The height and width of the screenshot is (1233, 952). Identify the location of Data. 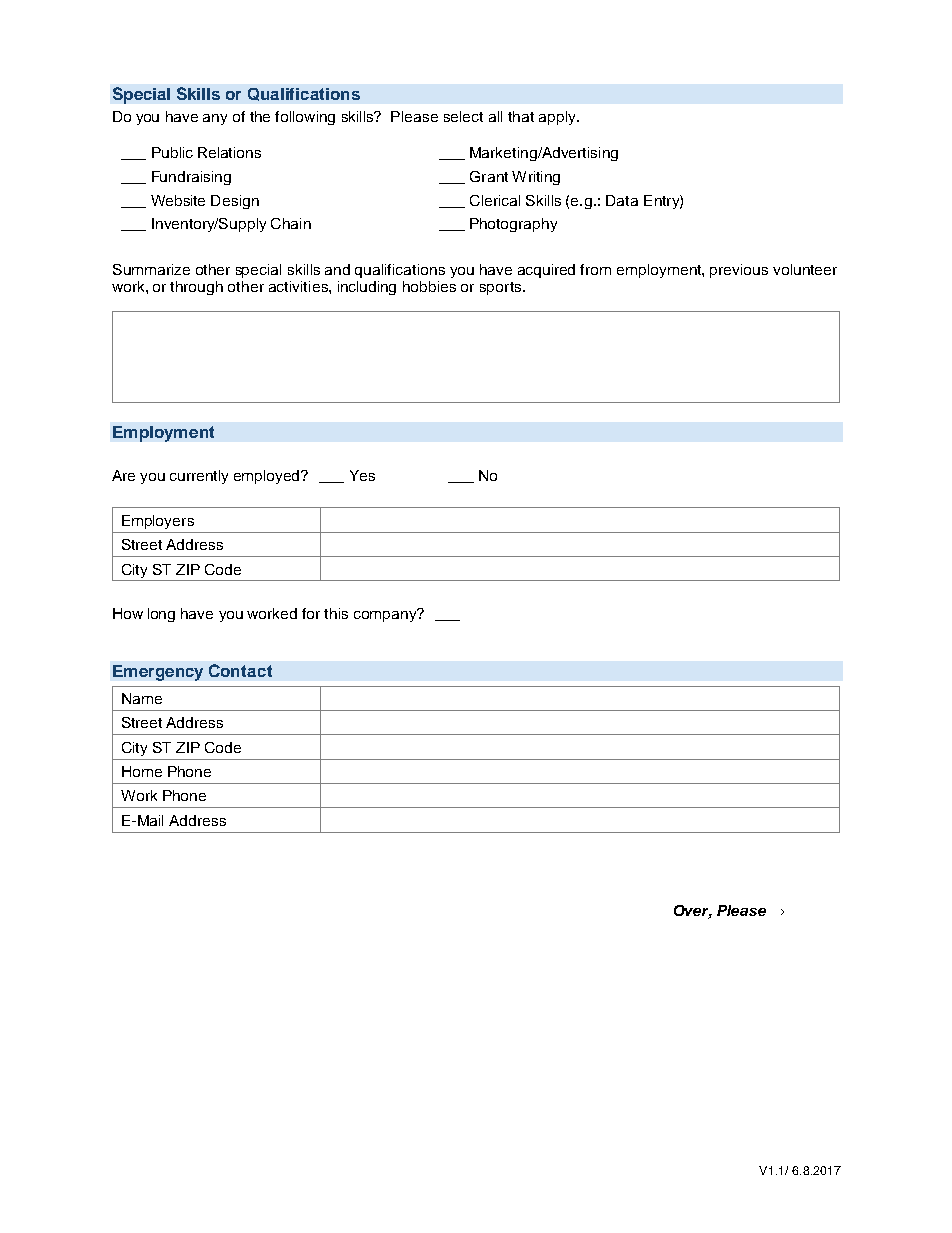
(622, 200).
